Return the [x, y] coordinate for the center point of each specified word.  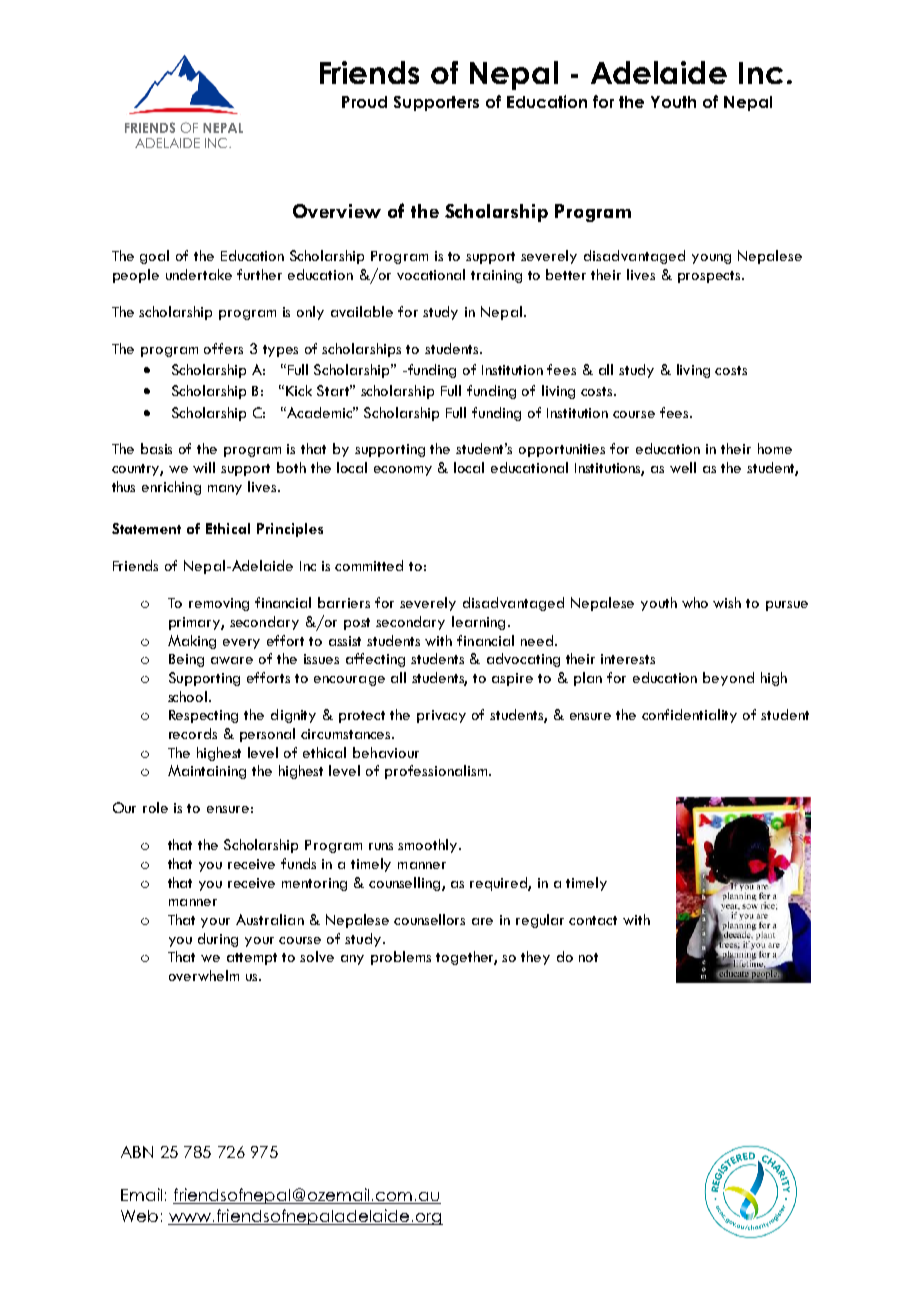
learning [478, 623]
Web [139, 1216]
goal [154, 257]
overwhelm [204, 975]
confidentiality [689, 716]
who [695, 602]
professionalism [437, 772]
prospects [710, 277]
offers [223, 348]
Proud [364, 102]
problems [401, 958]
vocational [431, 274]
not [588, 957]
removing [219, 604]
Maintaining [207, 772]
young [711, 259]
